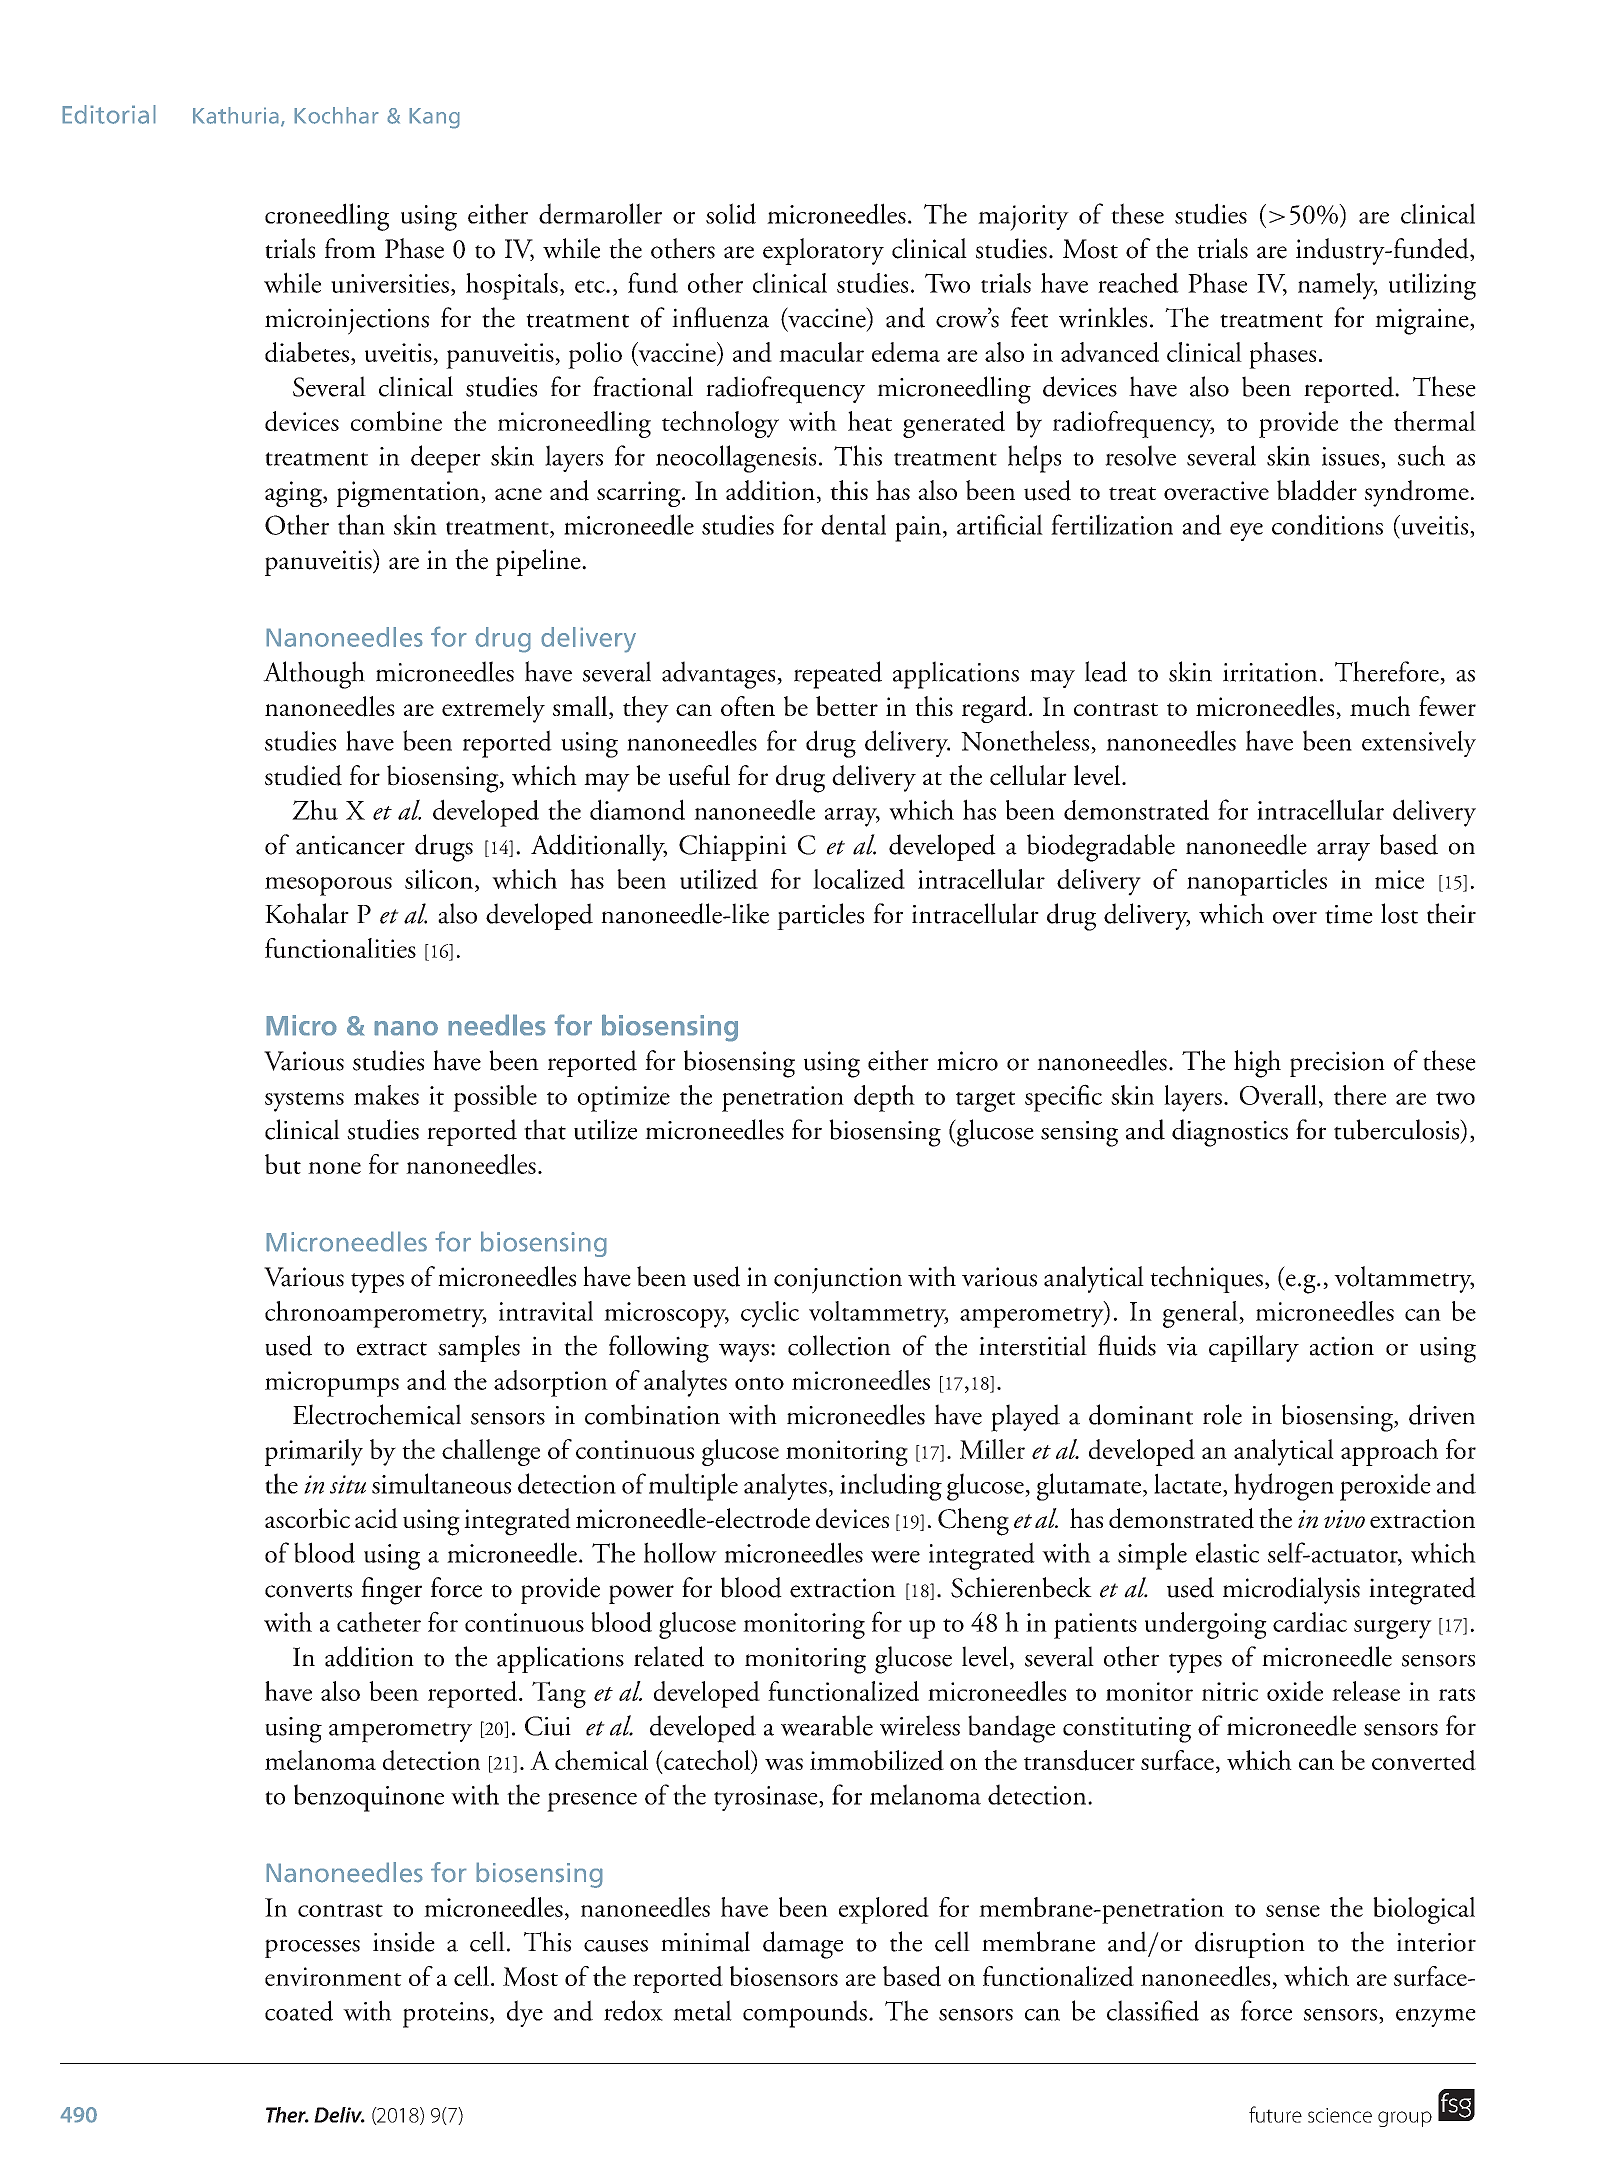 This screenshot has width=1604, height=2170. What do you see at coordinates (333, 1976) in the screenshot?
I see `environment` at bounding box center [333, 1976].
